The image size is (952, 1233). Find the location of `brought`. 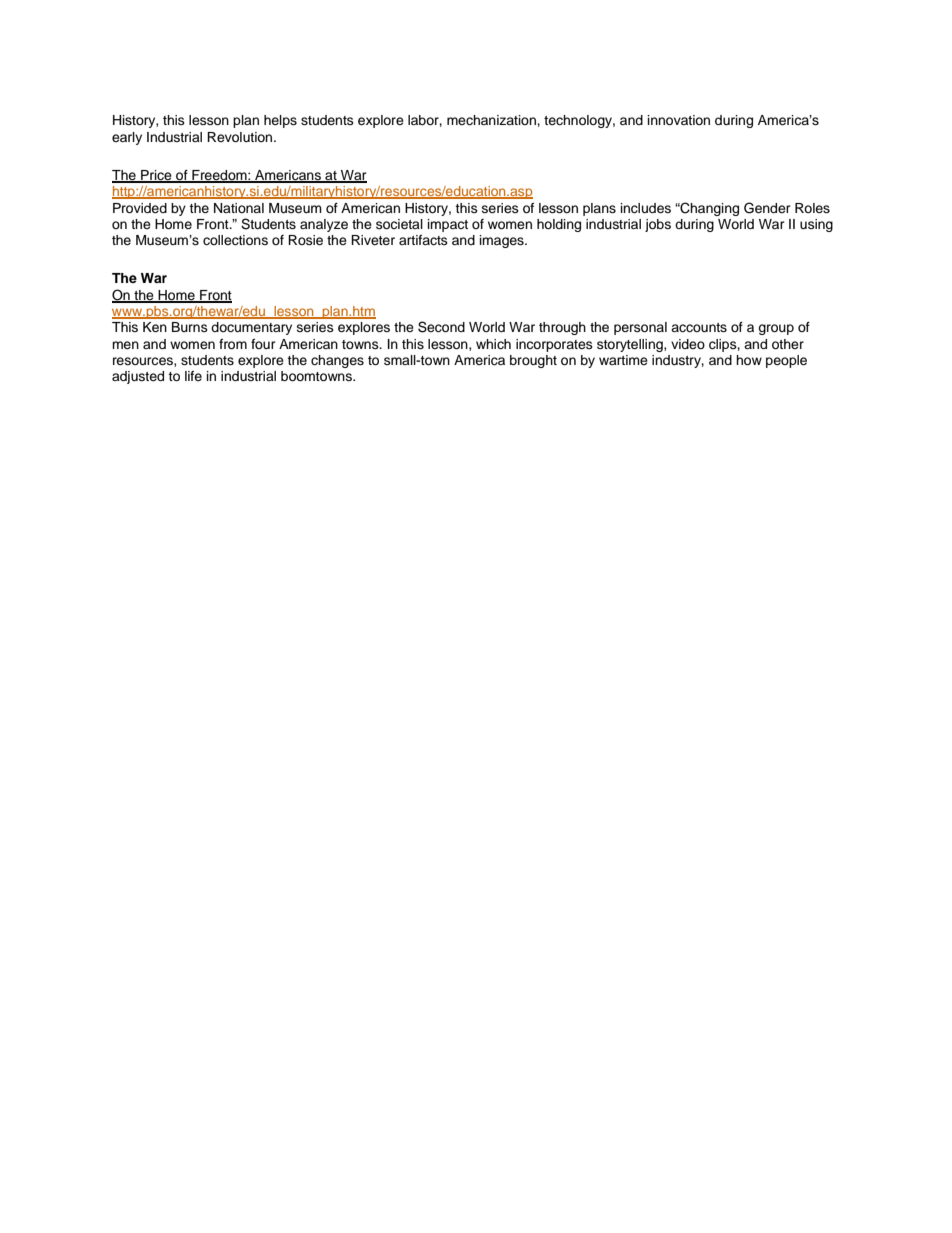

brought is located at coordinates (533, 361).
